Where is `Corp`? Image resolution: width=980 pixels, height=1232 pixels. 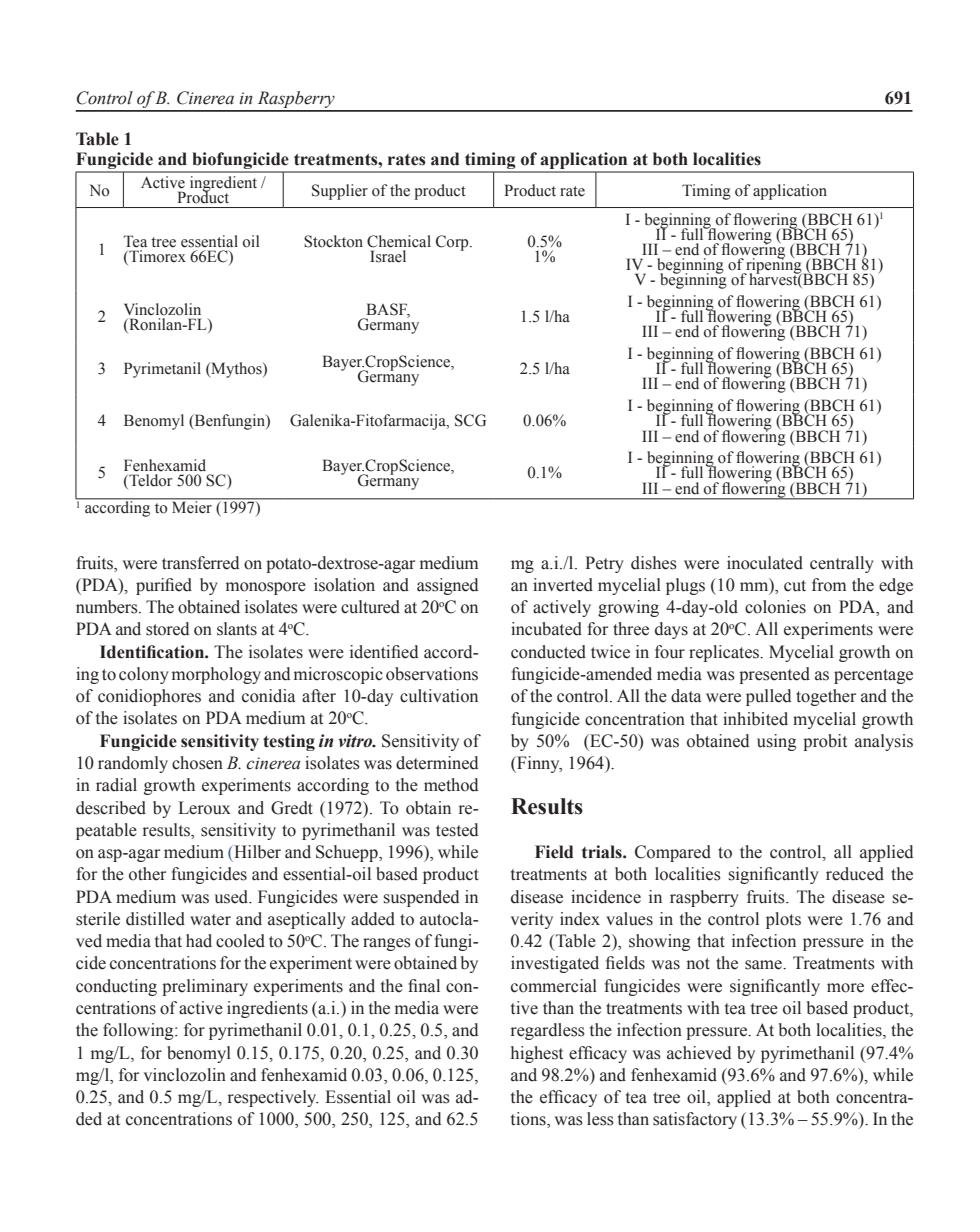 Corp is located at coordinates (453, 243).
